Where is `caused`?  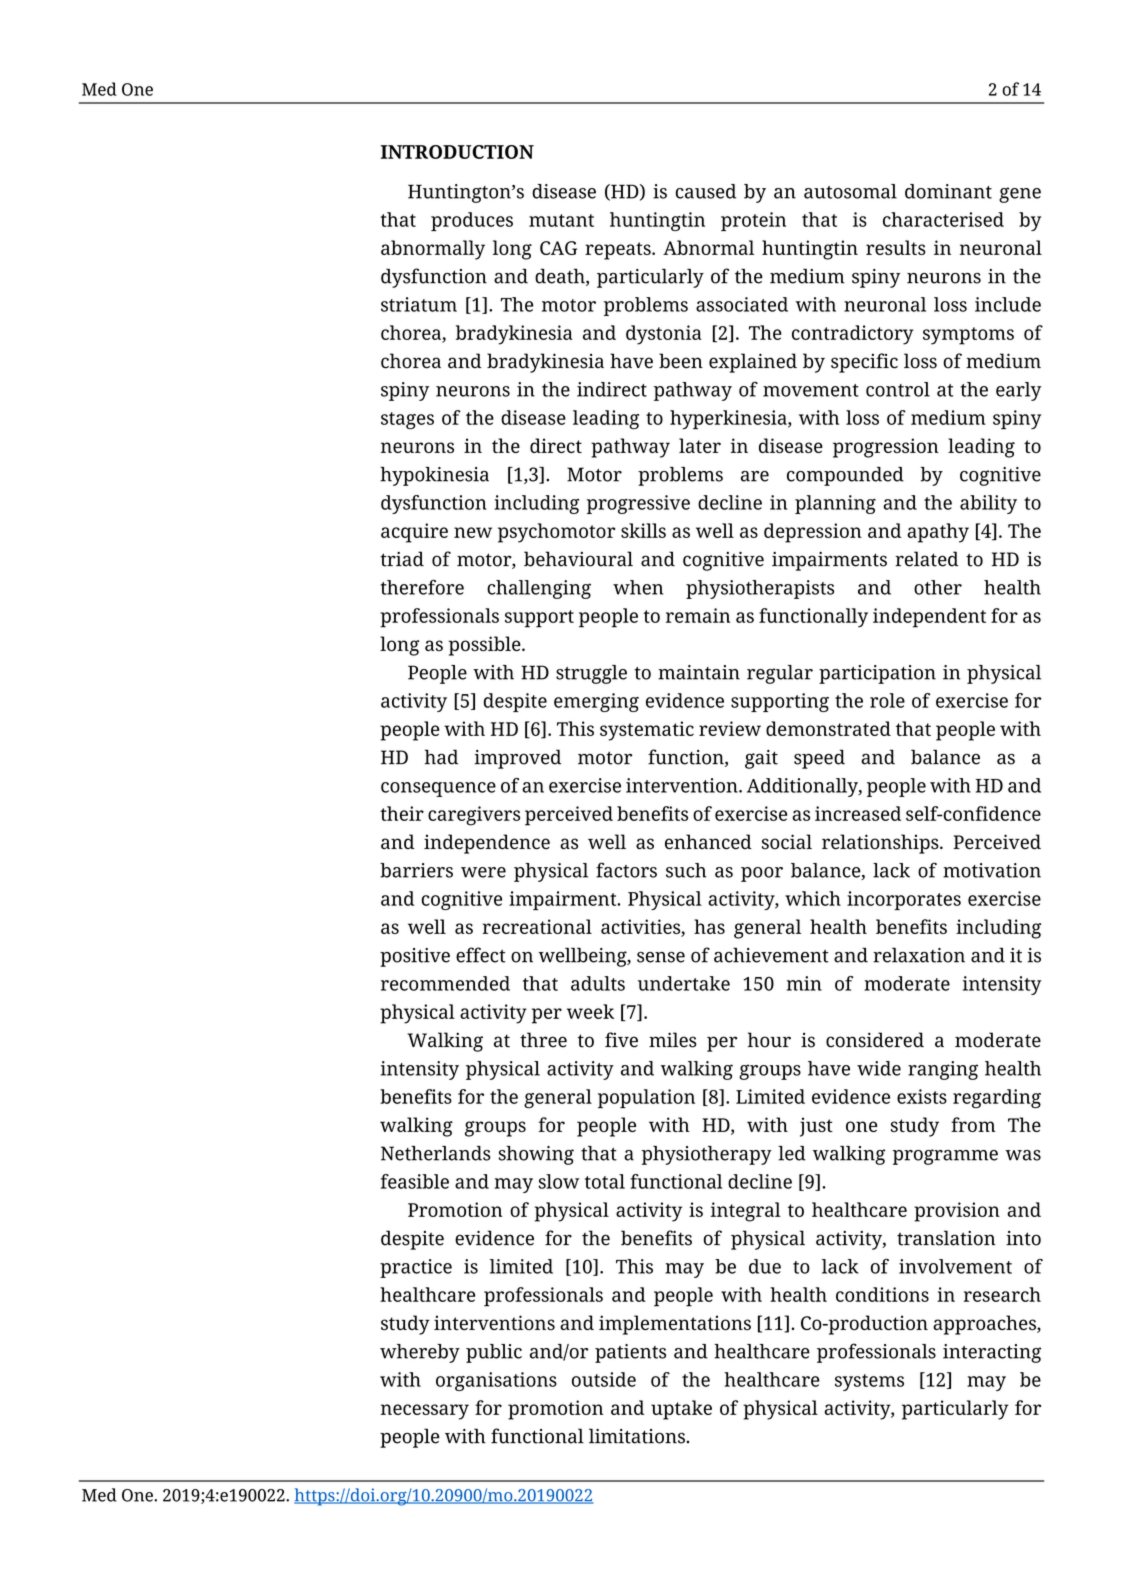 caused is located at coordinates (706, 191).
